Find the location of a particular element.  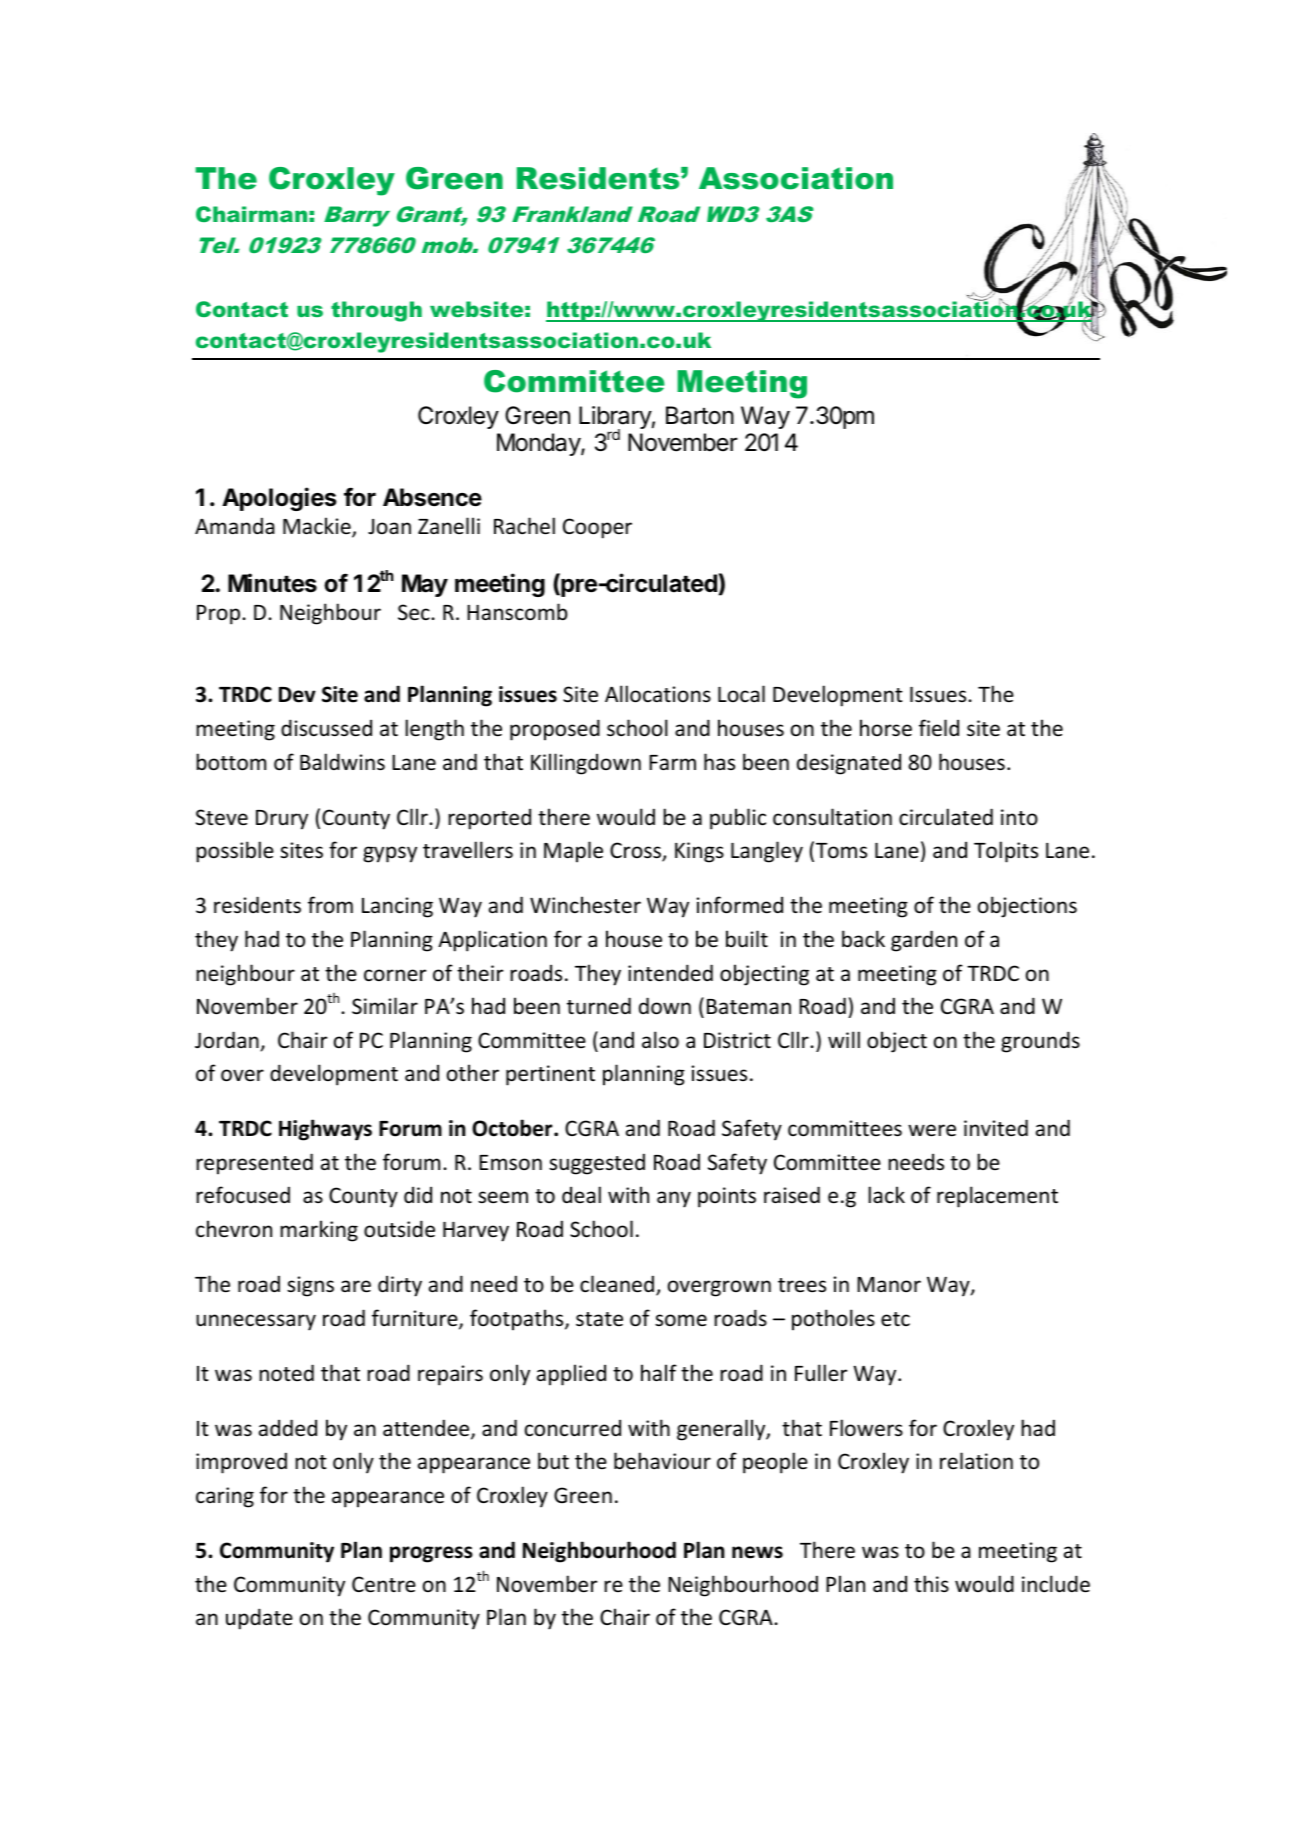

Cooper is located at coordinates (597, 528).
